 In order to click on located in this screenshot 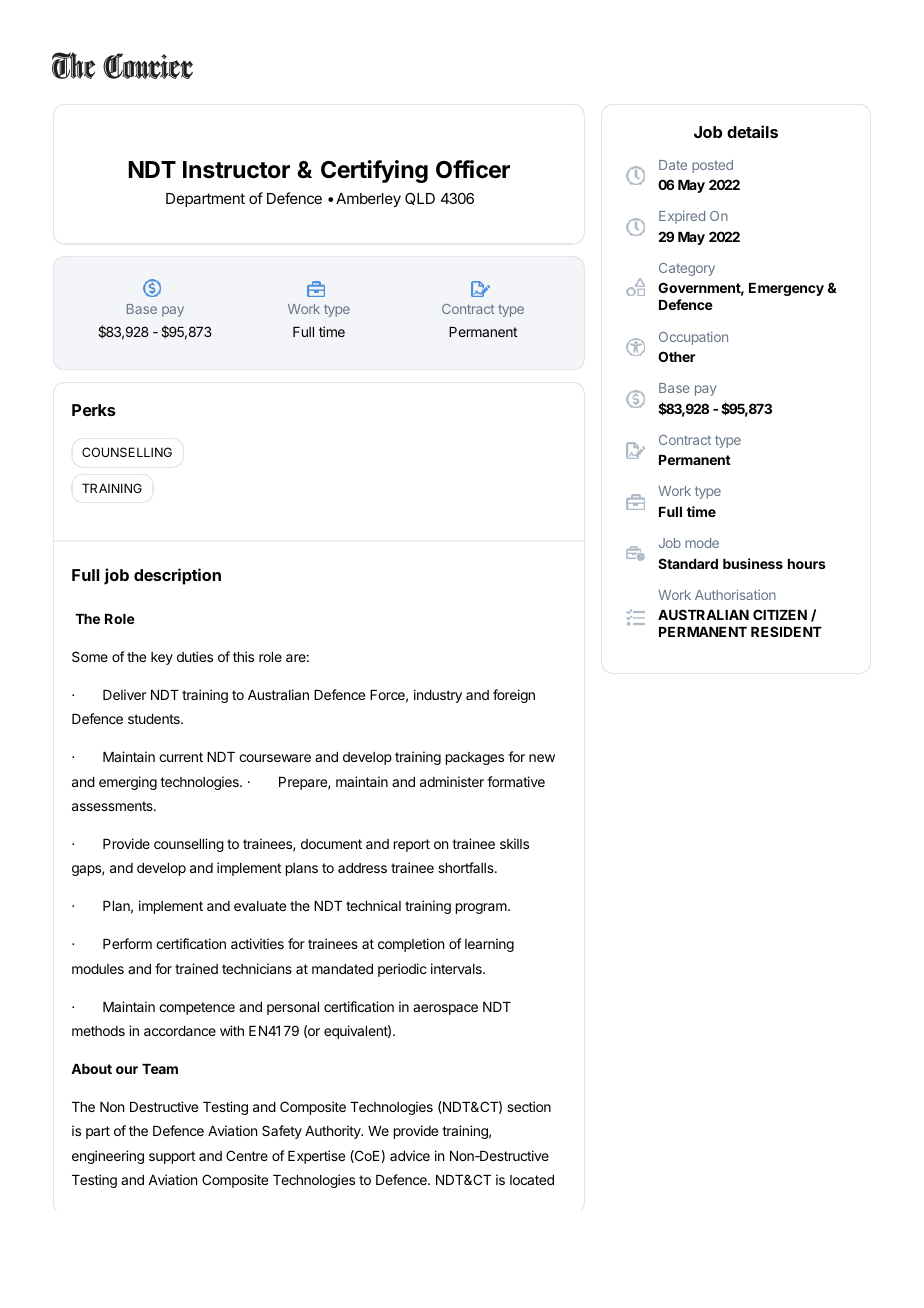, I will do `click(532, 1180)`.
